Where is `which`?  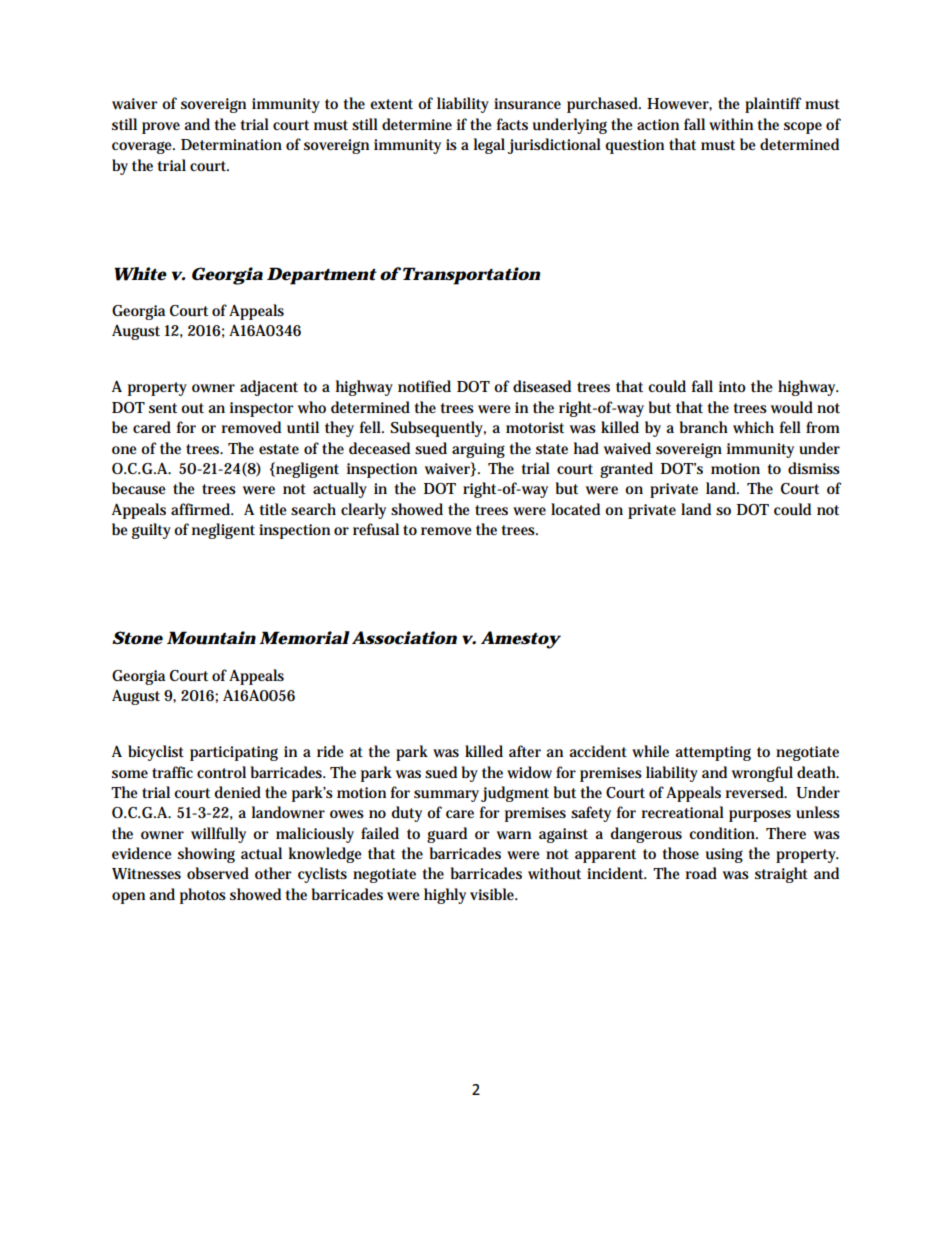 which is located at coordinates (753, 427).
